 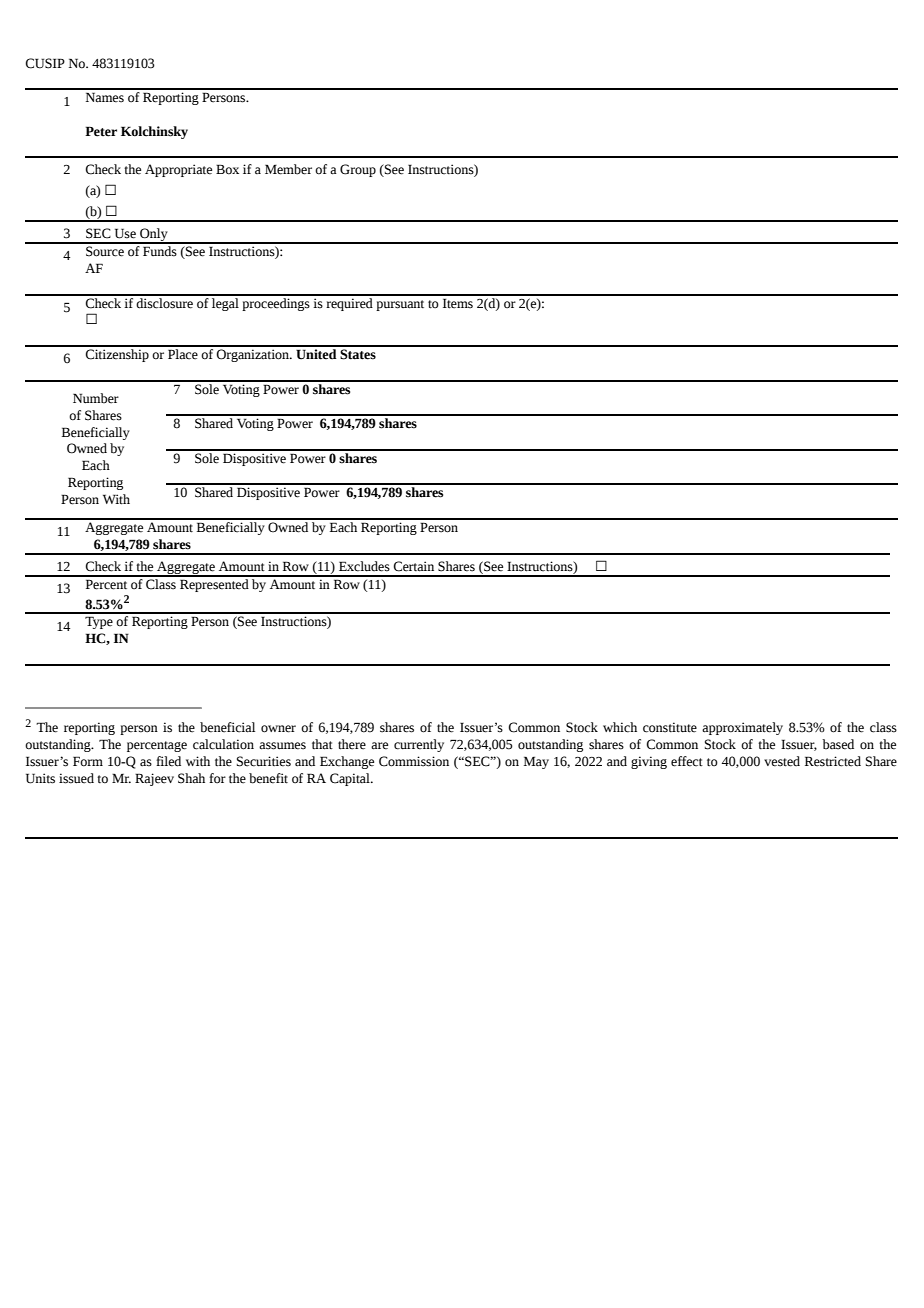 I want to click on Certain, so click(x=413, y=566).
